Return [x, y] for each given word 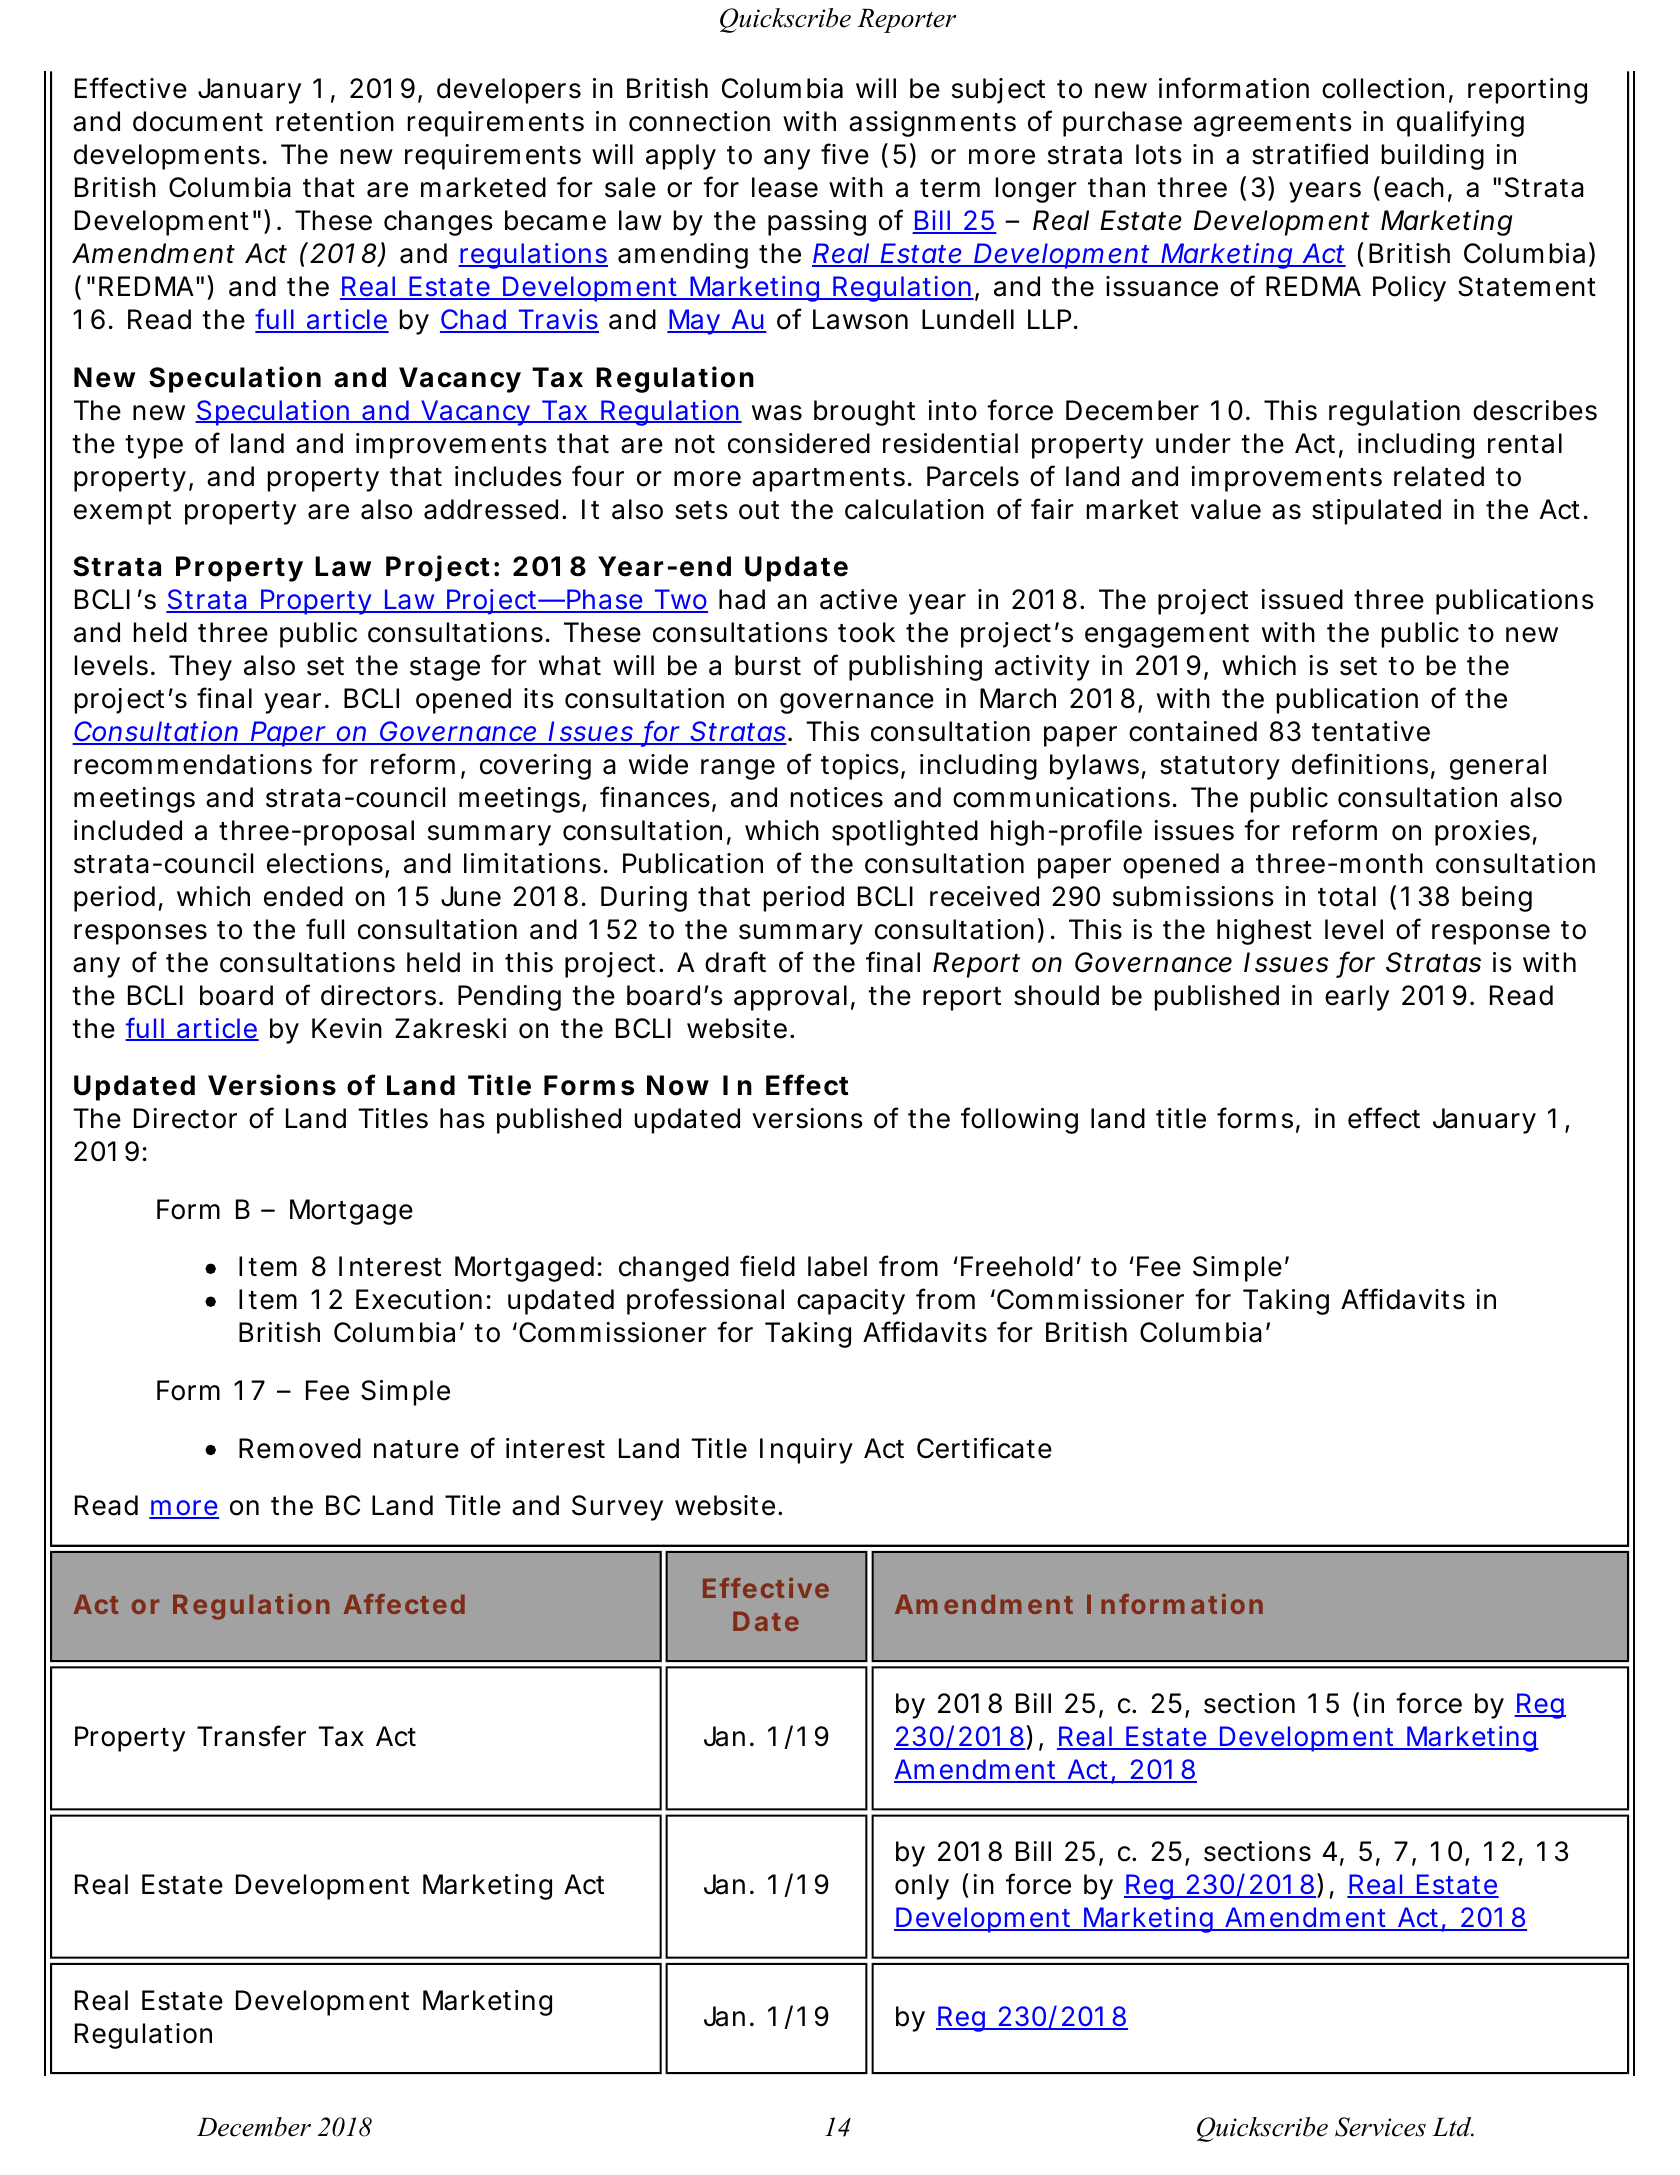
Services [1380, 2127]
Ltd [1453, 2127]
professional [705, 1301]
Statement [1527, 286]
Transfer [251, 1736]
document [198, 121]
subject [998, 91]
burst [768, 665]
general [1498, 767]
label [837, 1266]
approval [790, 998]
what [570, 665]
